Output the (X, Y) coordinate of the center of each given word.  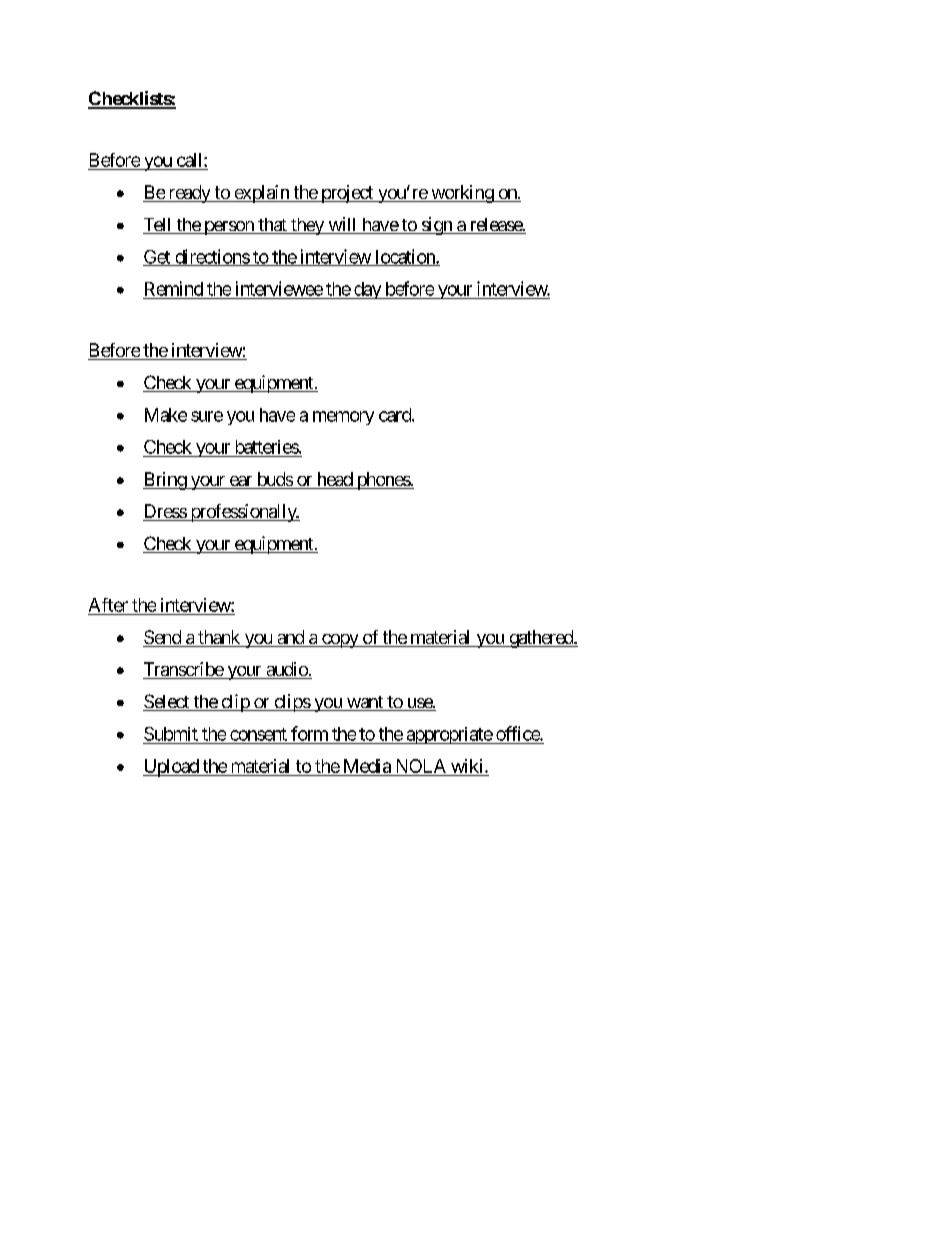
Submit (171, 734)
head (334, 480)
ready (189, 194)
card (396, 415)
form (309, 733)
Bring (165, 481)
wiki (468, 766)
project (347, 194)
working (462, 194)
